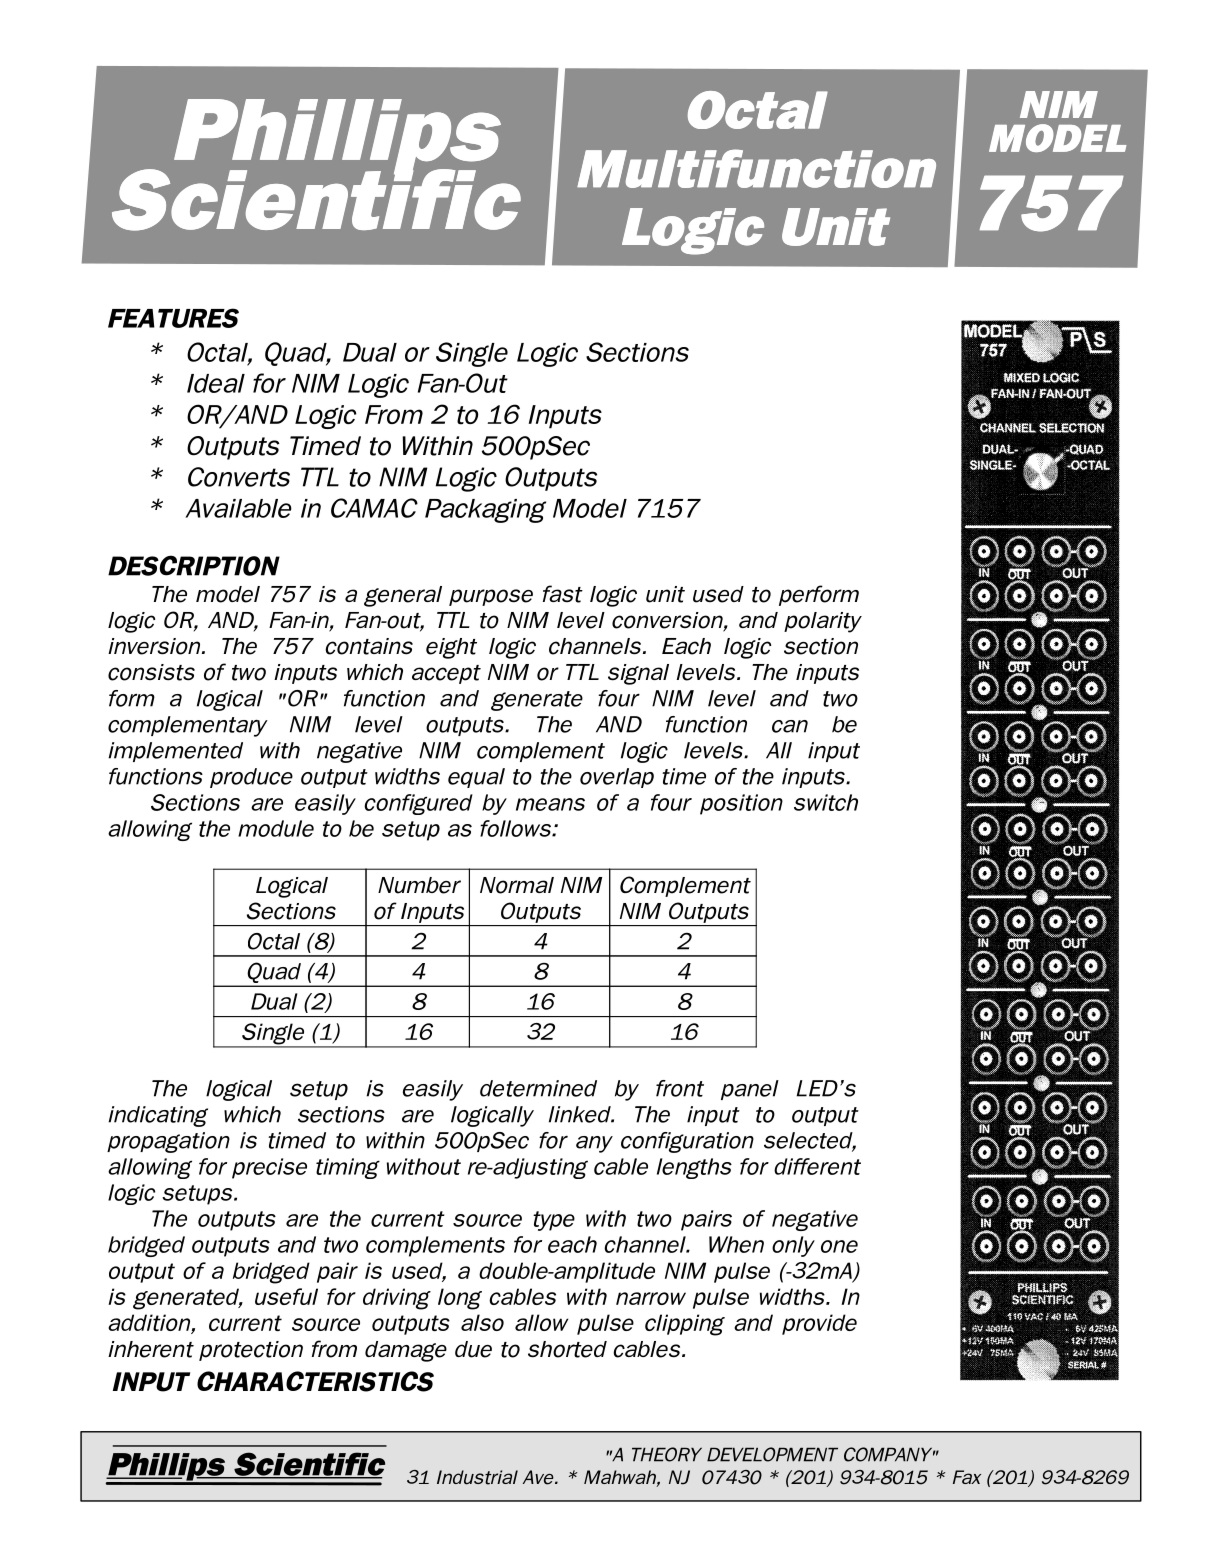 The height and width of the screenshot is (1564, 1209). I want to click on different, so click(817, 1166).
